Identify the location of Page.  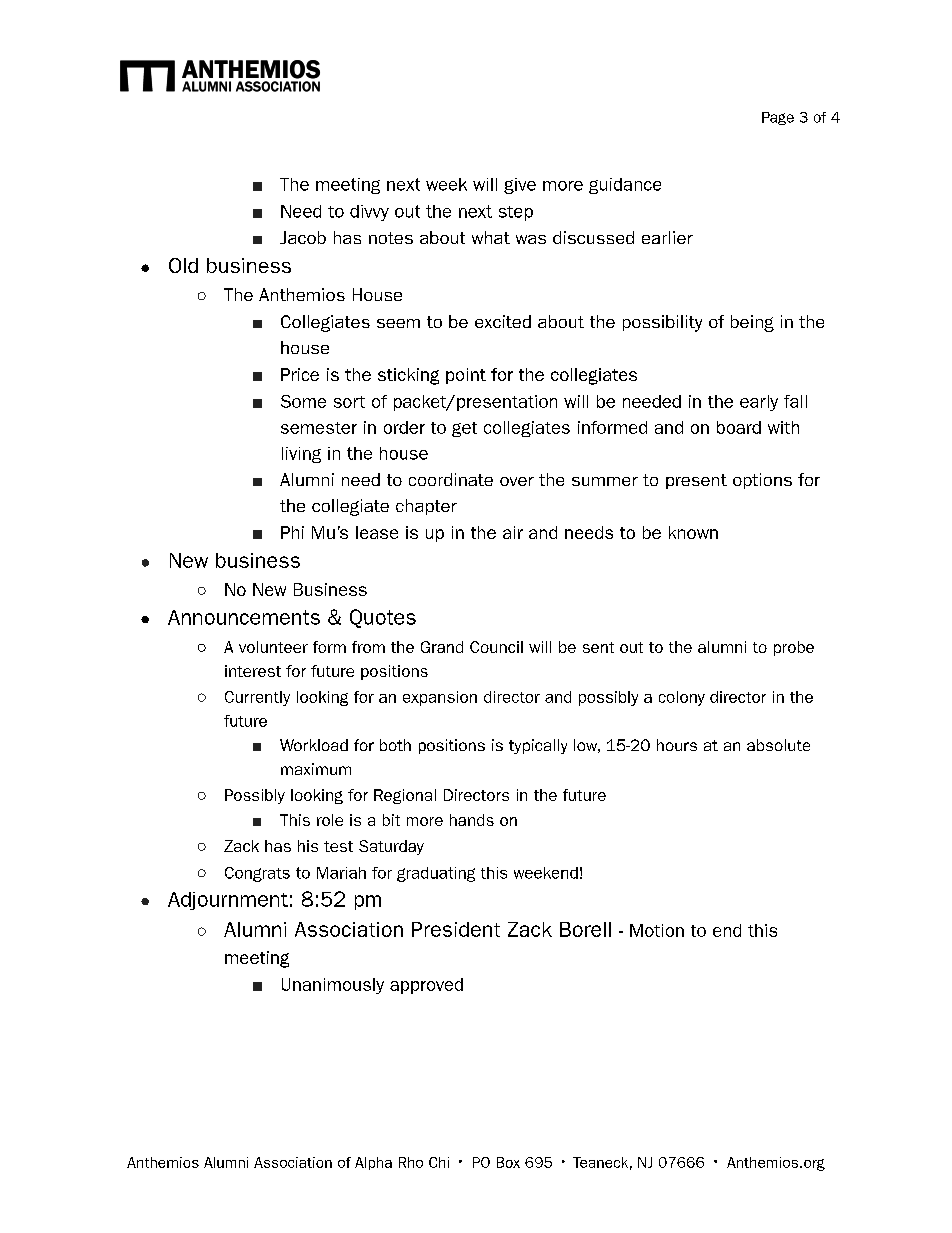
(778, 118).
